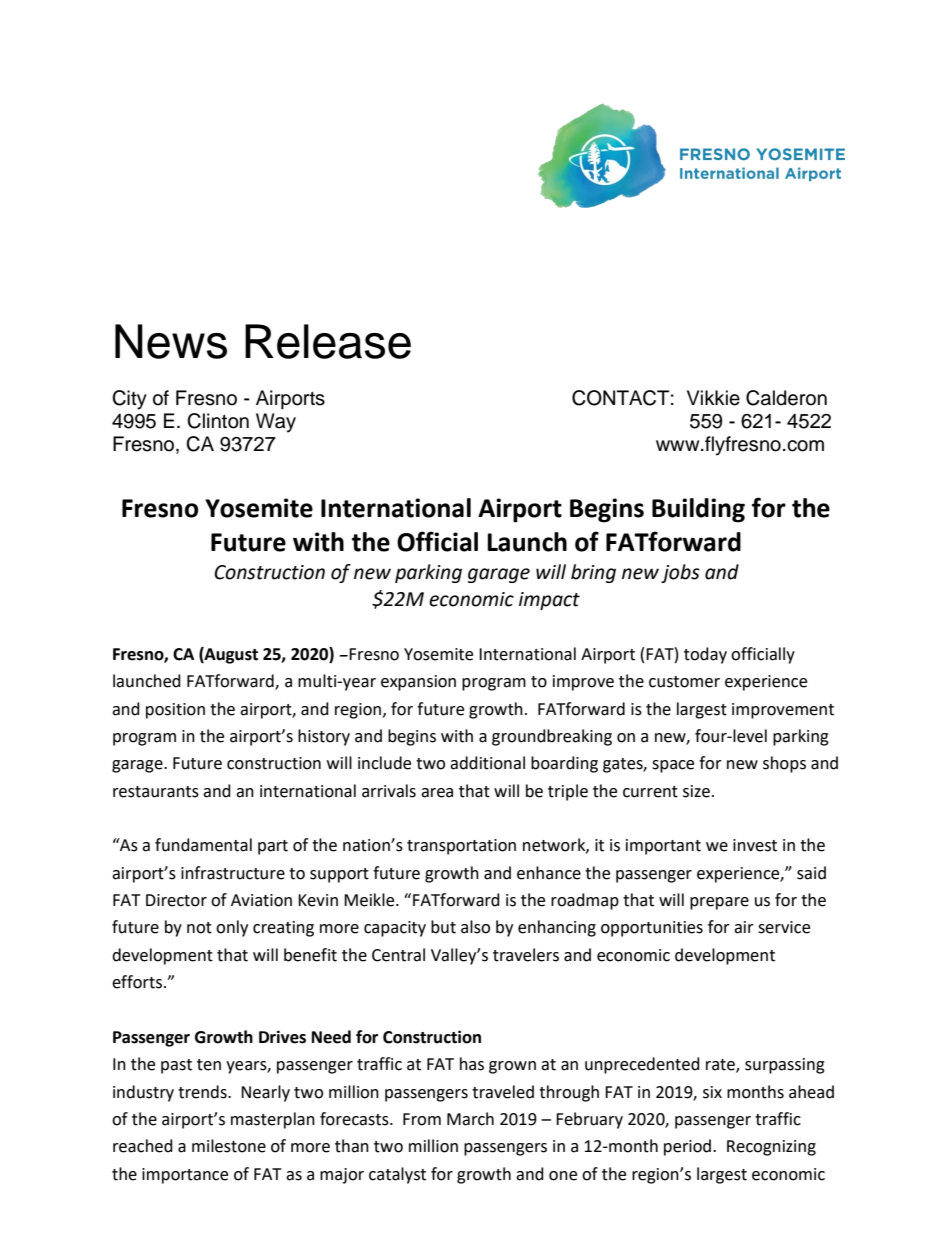  Describe the element at coordinates (475, 927) in the screenshot. I see `also` at that location.
